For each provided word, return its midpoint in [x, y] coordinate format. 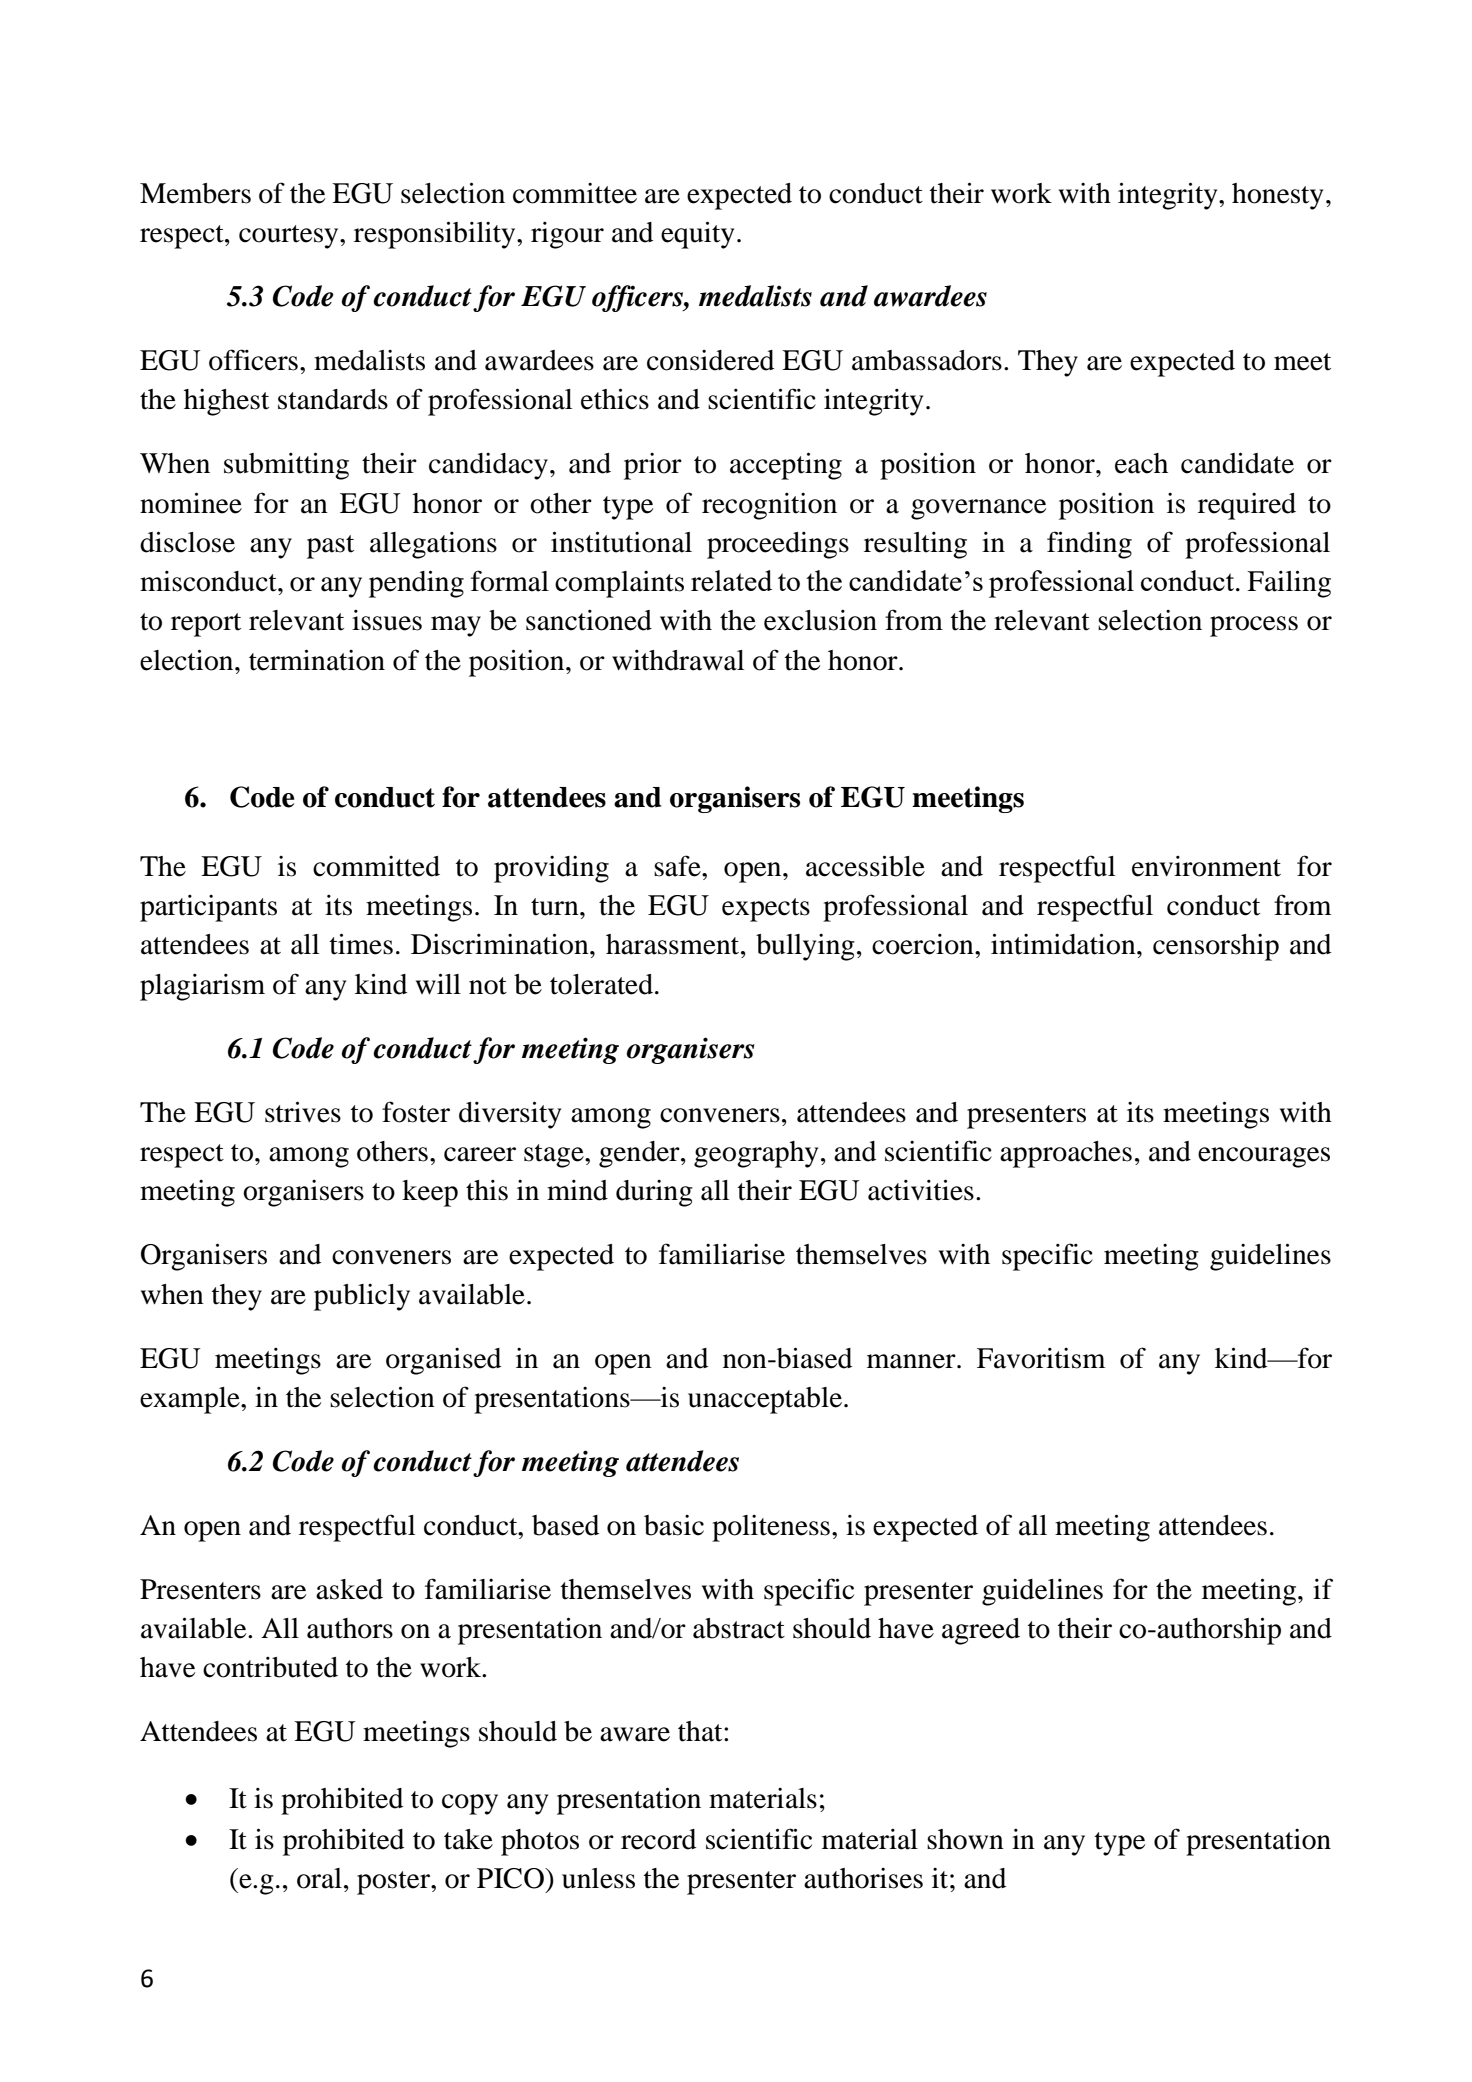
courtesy [290, 237]
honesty [1277, 196]
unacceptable [765, 1400]
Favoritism [1041, 1358]
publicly [362, 1297]
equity [697, 235]
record [658, 1839]
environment [1206, 866]
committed [376, 866]
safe [678, 866]
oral [319, 1878]
